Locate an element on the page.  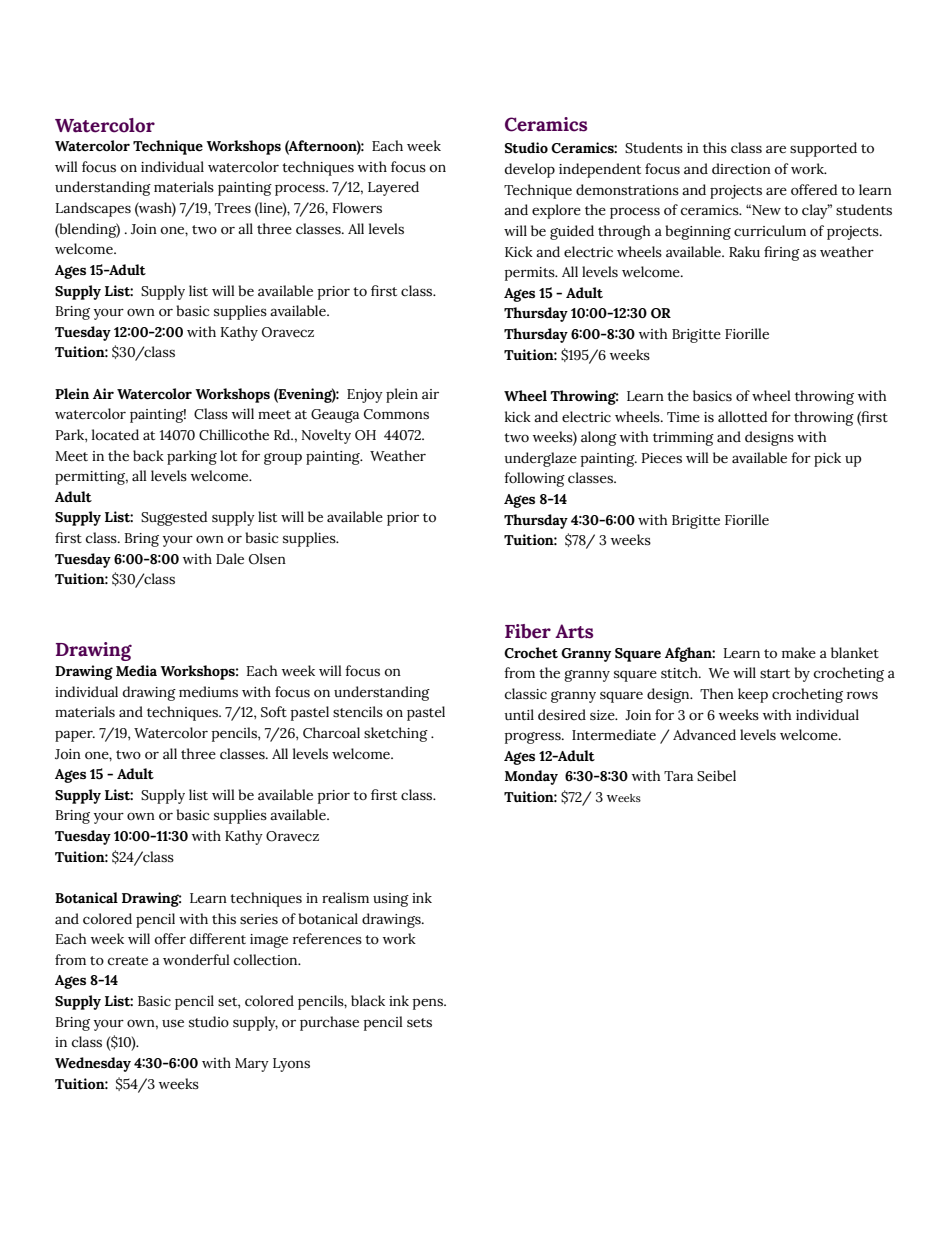
located is located at coordinates (115, 435).
